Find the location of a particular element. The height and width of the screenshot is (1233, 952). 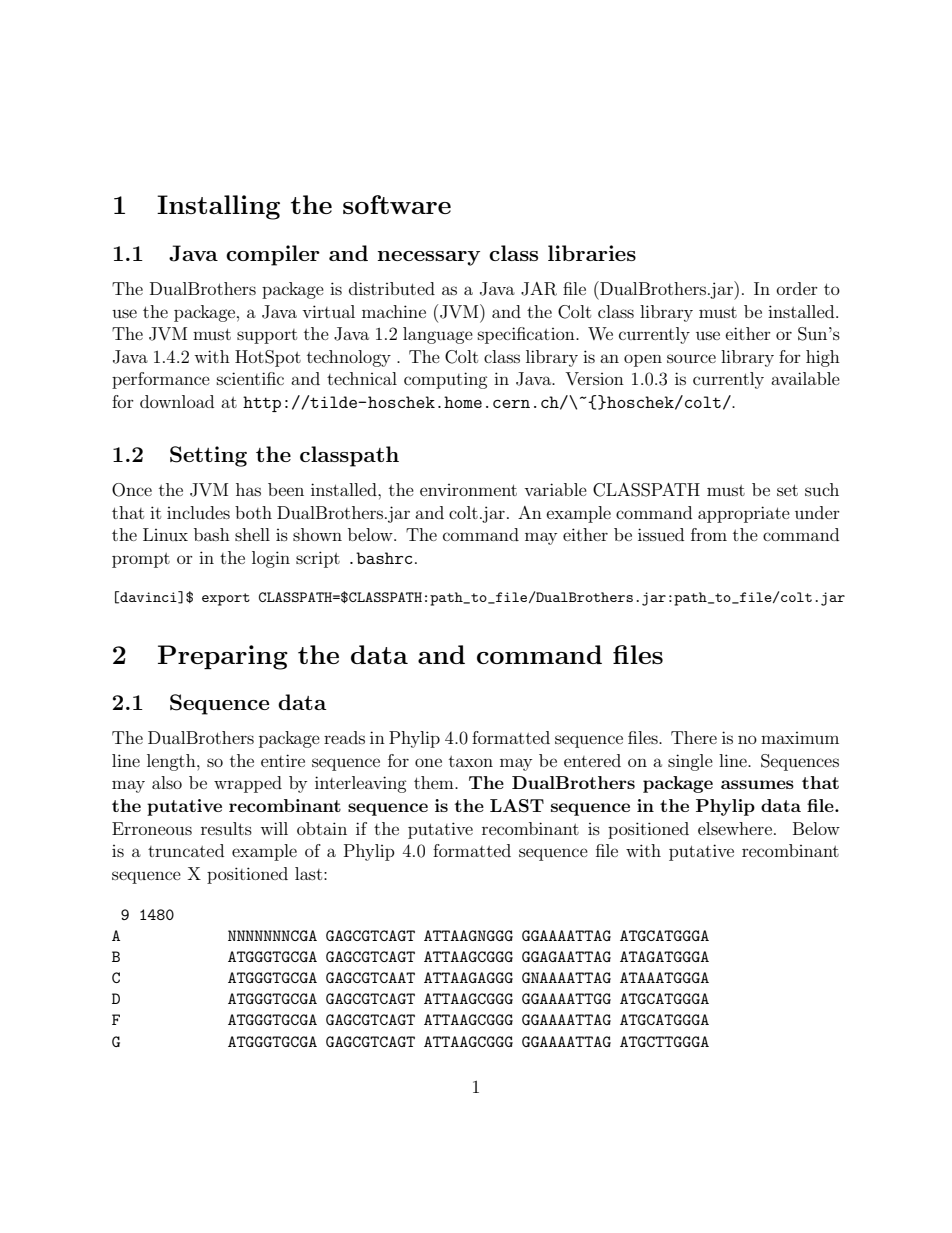

source is located at coordinates (691, 358).
